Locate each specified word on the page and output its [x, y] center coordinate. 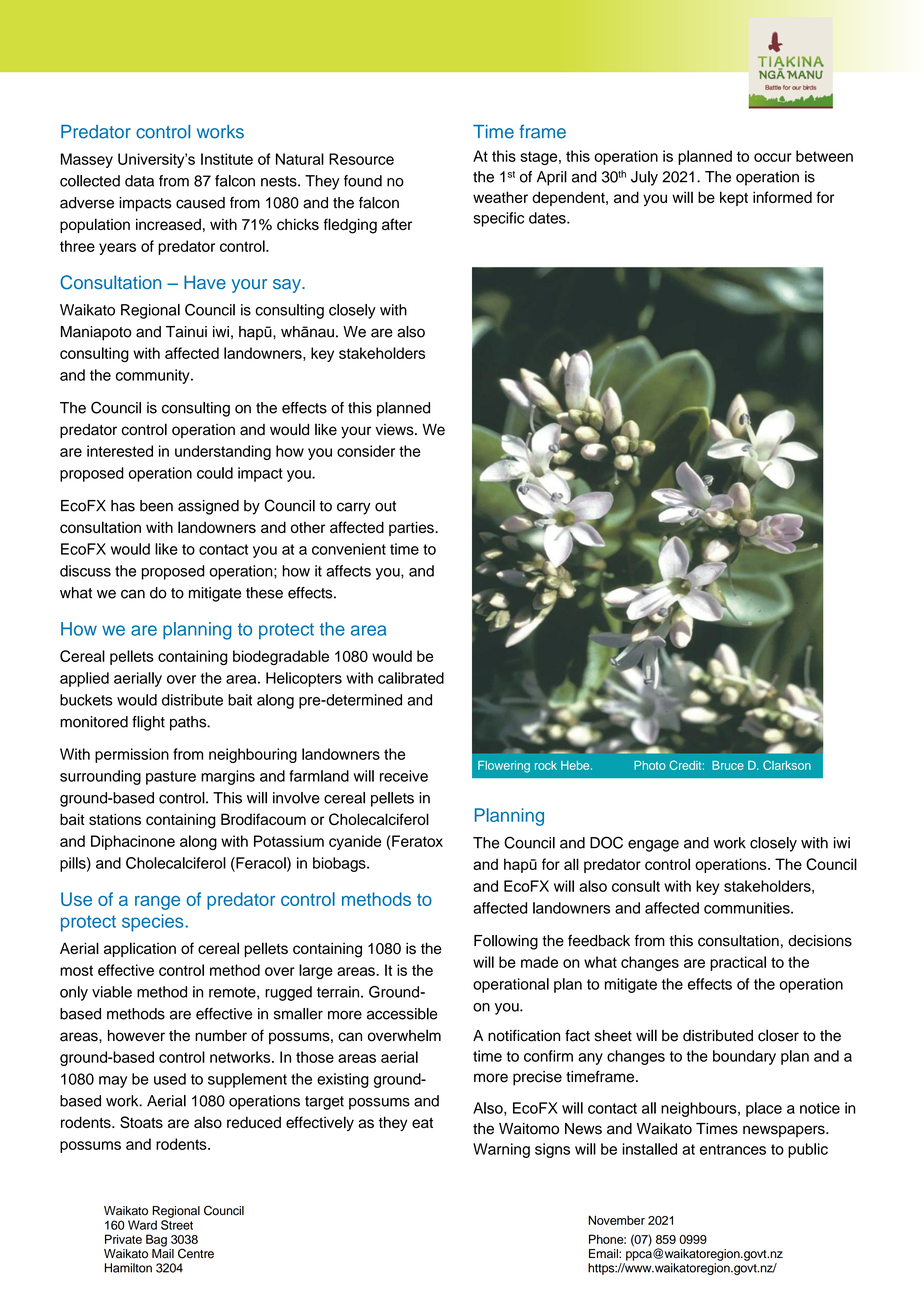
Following [506, 942]
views [395, 430]
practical [738, 963]
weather [500, 197]
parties [412, 528]
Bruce [728, 765]
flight [148, 723]
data [139, 181]
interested [120, 451]
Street [177, 1225]
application [140, 949]
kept [734, 198]
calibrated [411, 678]
